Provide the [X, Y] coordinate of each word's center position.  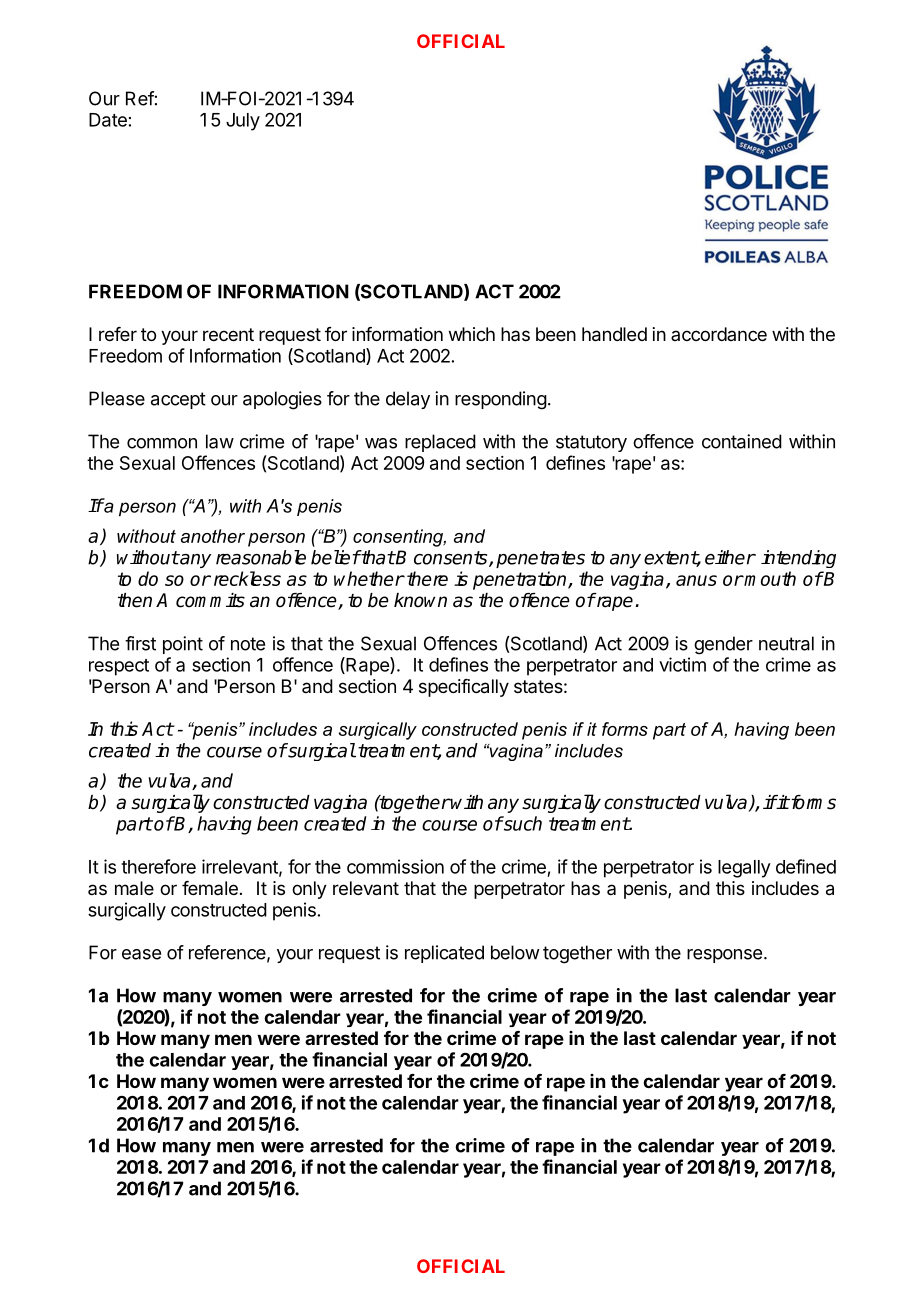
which [472, 334]
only [309, 890]
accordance [719, 334]
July [243, 122]
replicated [444, 954]
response [724, 956]
